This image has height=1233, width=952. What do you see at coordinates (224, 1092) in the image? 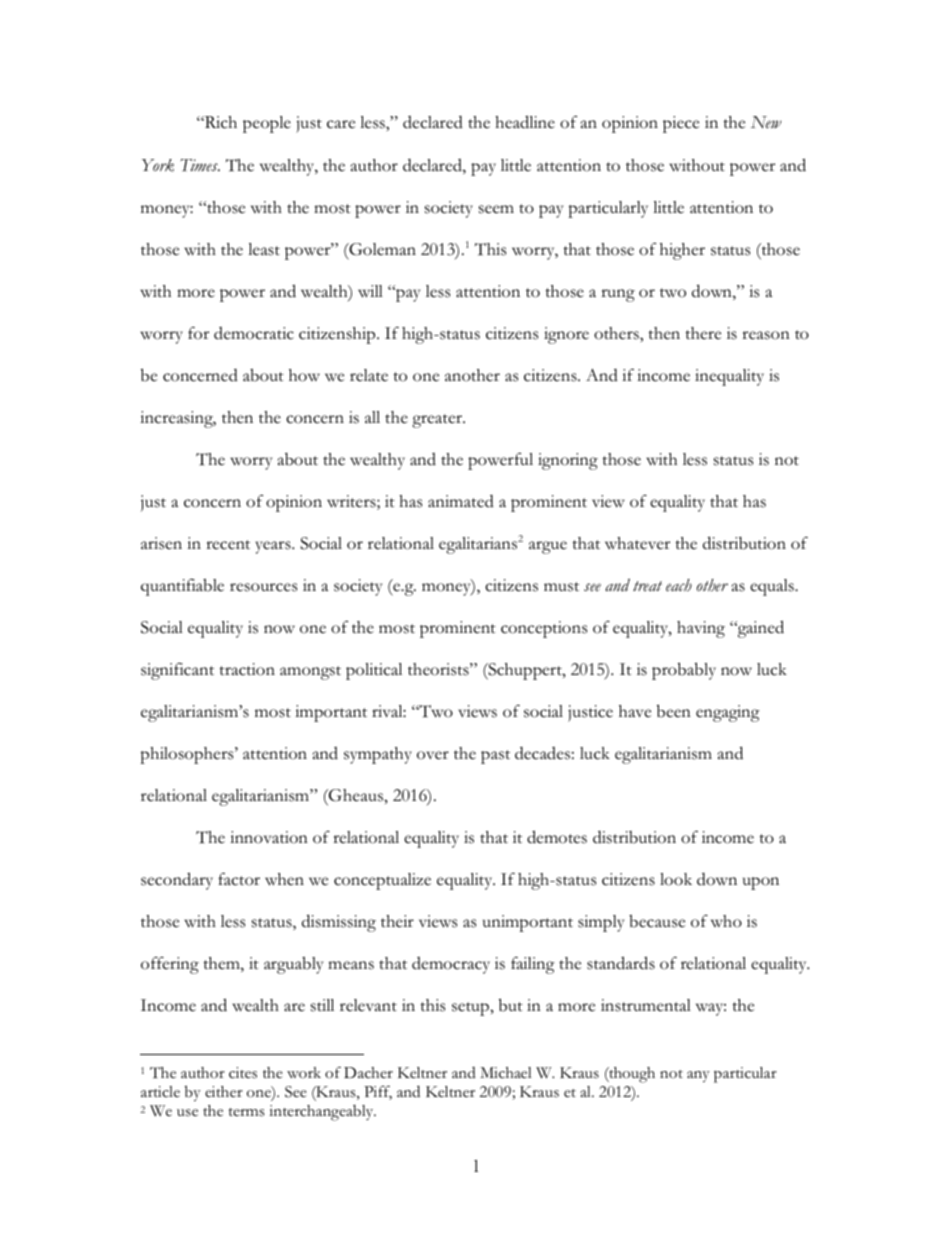
I see `either` at bounding box center [224, 1092].
